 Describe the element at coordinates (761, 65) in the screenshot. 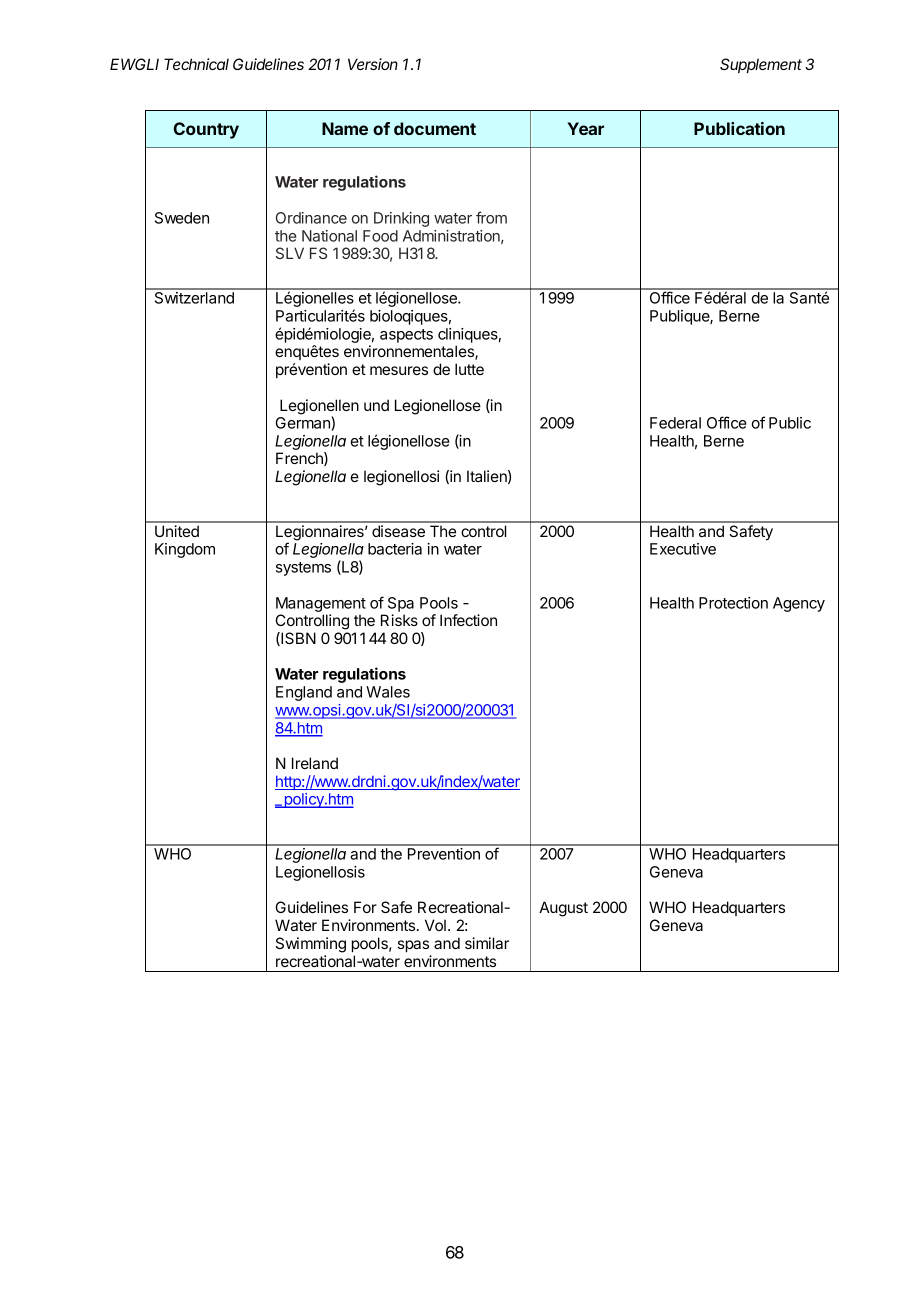

I see `Supplement` at that location.
